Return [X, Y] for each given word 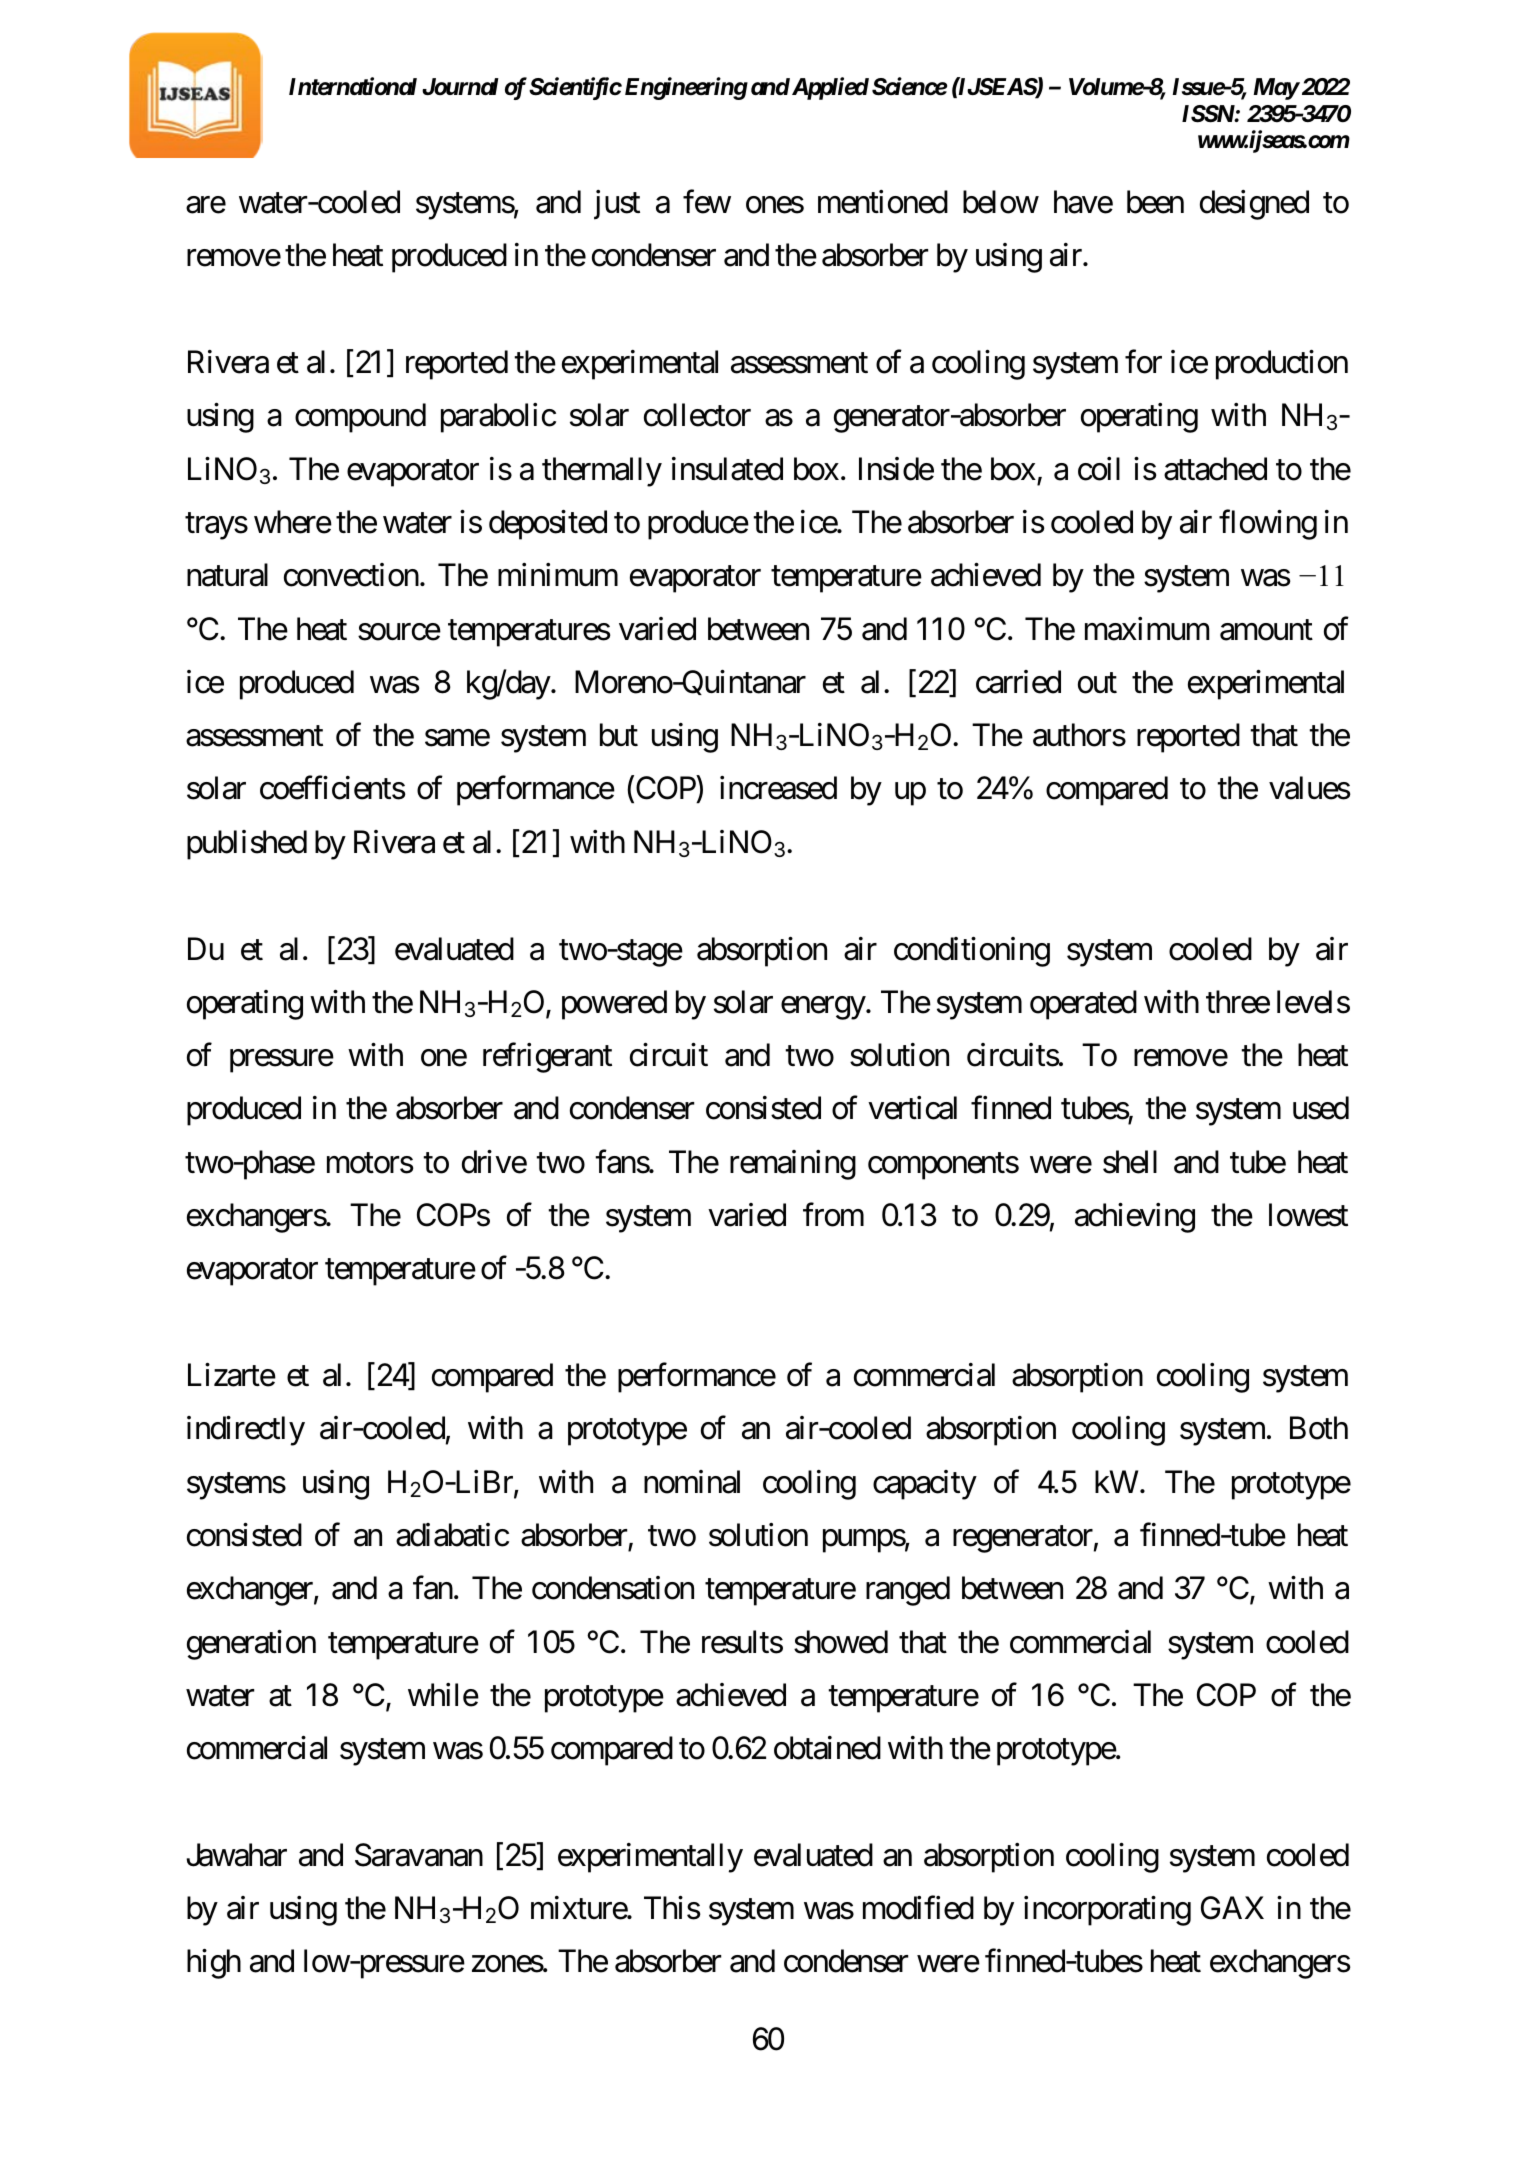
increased [778, 788]
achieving [1135, 1218]
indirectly [246, 1431]
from [833, 1215]
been [1155, 202]
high [214, 1964]
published [247, 845]
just [617, 205]
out [1097, 683]
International [353, 86]
